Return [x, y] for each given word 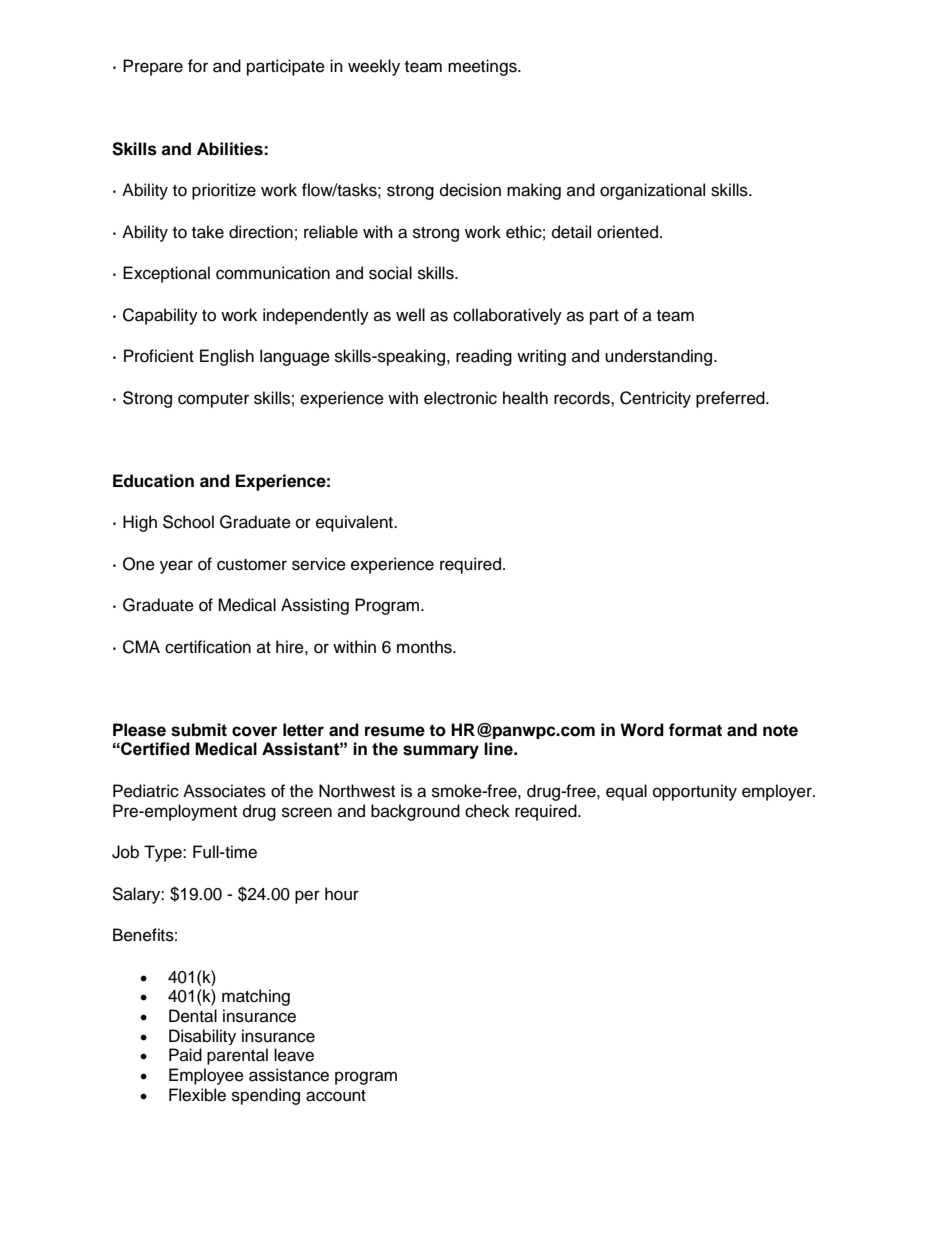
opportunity [695, 792]
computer [213, 400]
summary [441, 752]
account [336, 1096]
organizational [652, 191]
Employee [206, 1076]
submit [199, 730]
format [695, 730]
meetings [483, 67]
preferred [731, 399]
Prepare [153, 67]
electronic [460, 398]
